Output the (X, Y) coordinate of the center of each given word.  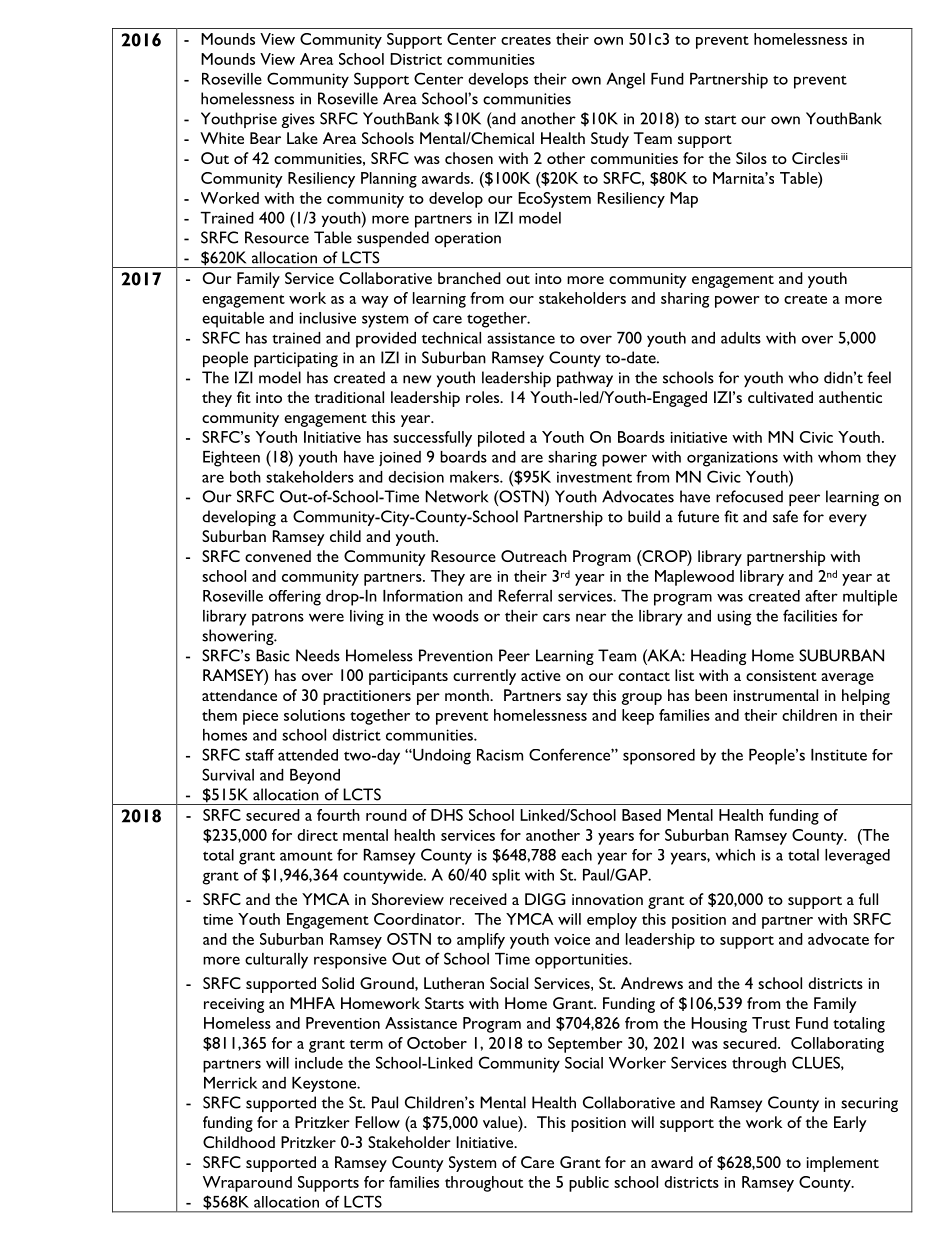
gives (298, 120)
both (245, 477)
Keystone (325, 1084)
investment (594, 477)
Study (610, 140)
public (589, 1184)
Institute (839, 755)
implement (843, 1164)
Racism (500, 755)
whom (839, 457)
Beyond (315, 776)
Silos (751, 158)
